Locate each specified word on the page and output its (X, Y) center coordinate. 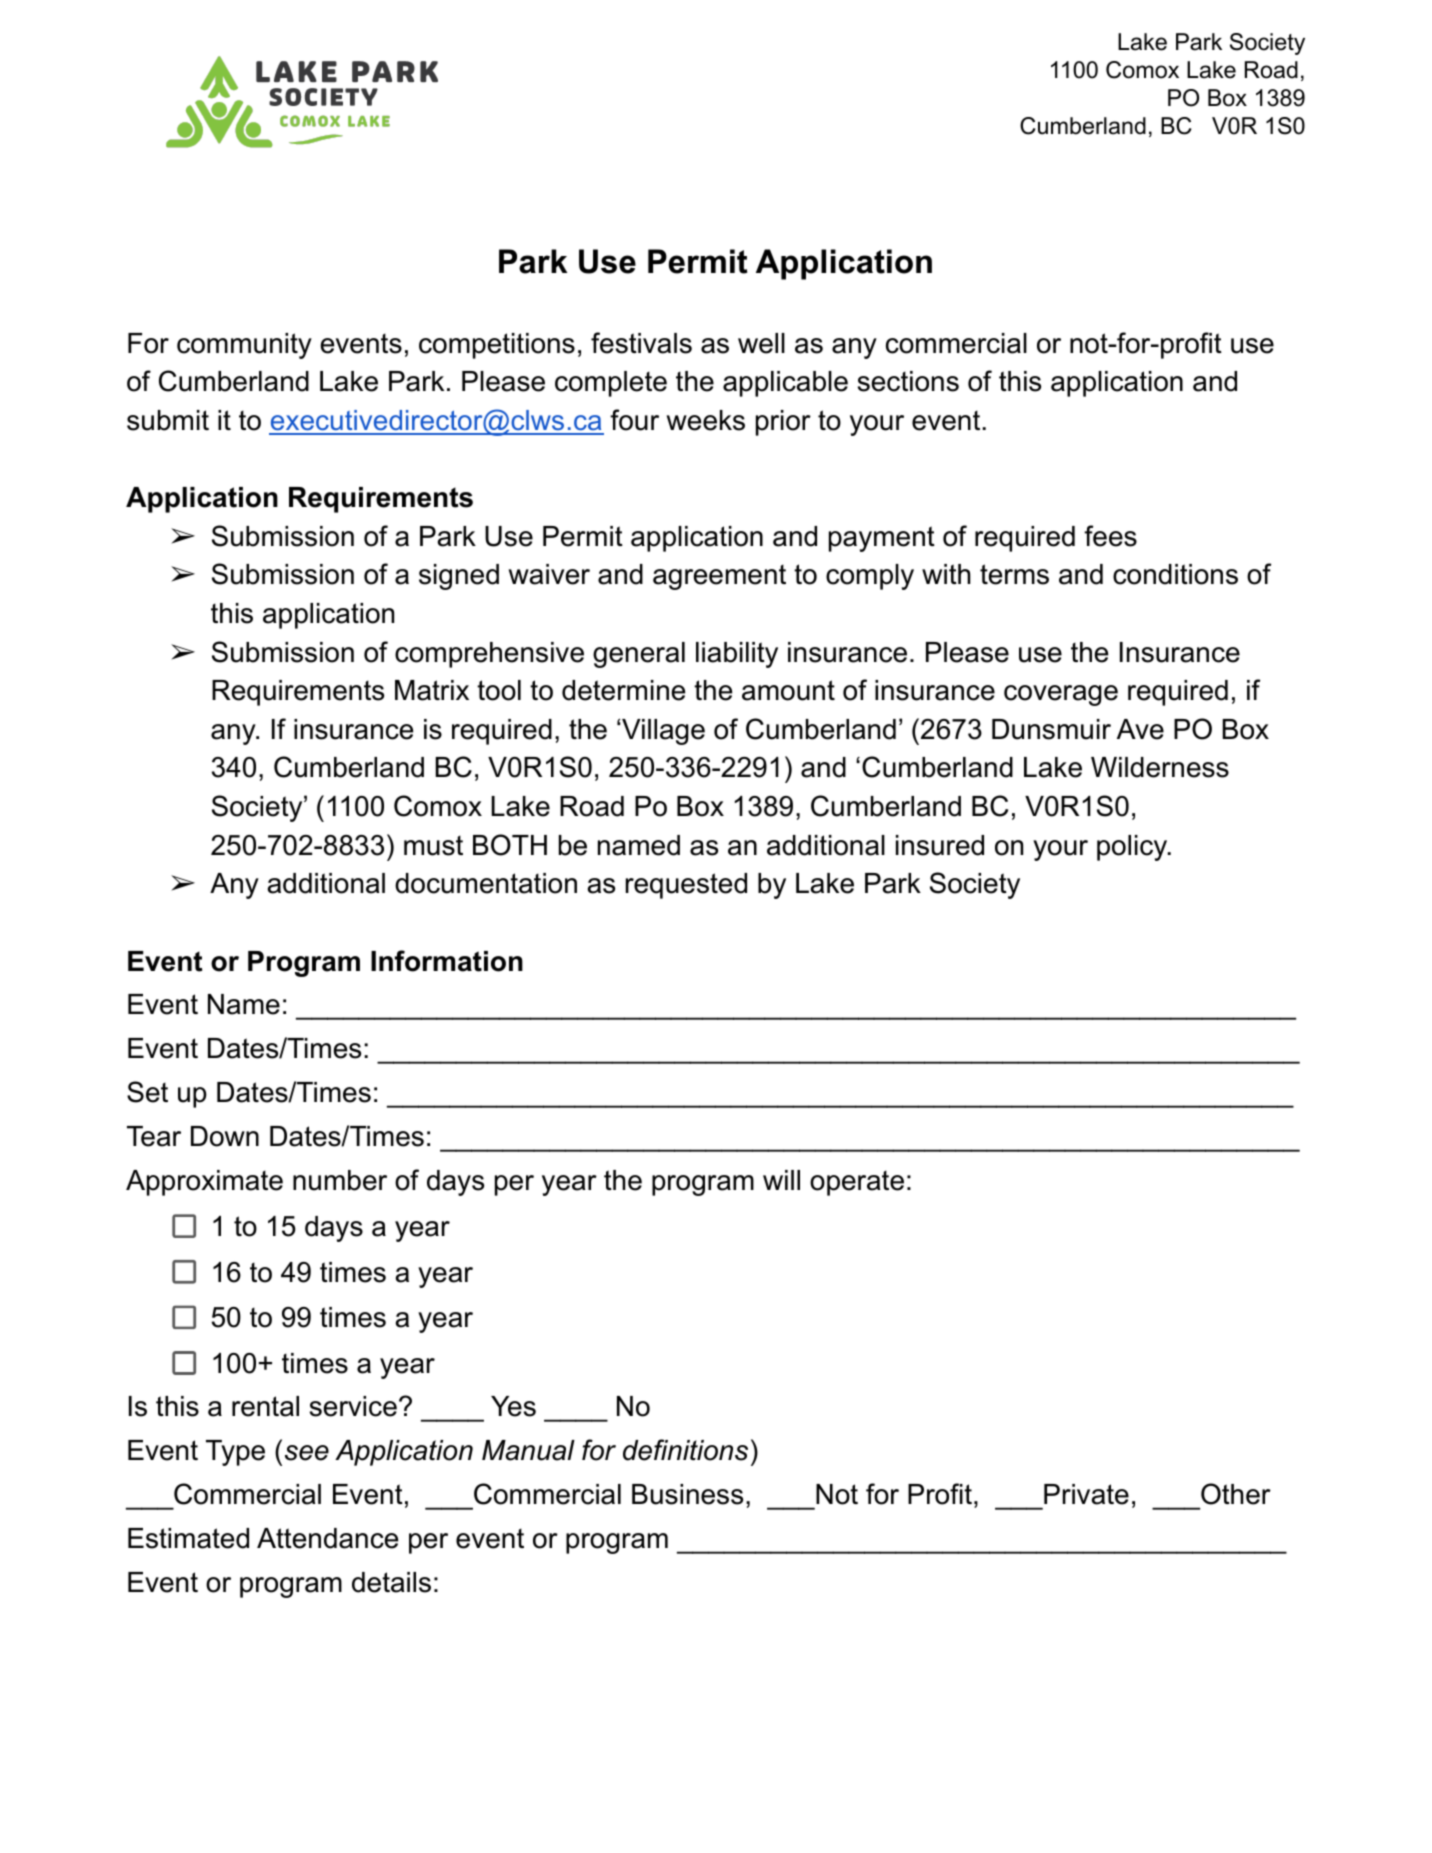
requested (686, 886)
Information (447, 961)
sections (908, 381)
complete (611, 384)
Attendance (327, 1538)
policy (1133, 848)
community (244, 346)
